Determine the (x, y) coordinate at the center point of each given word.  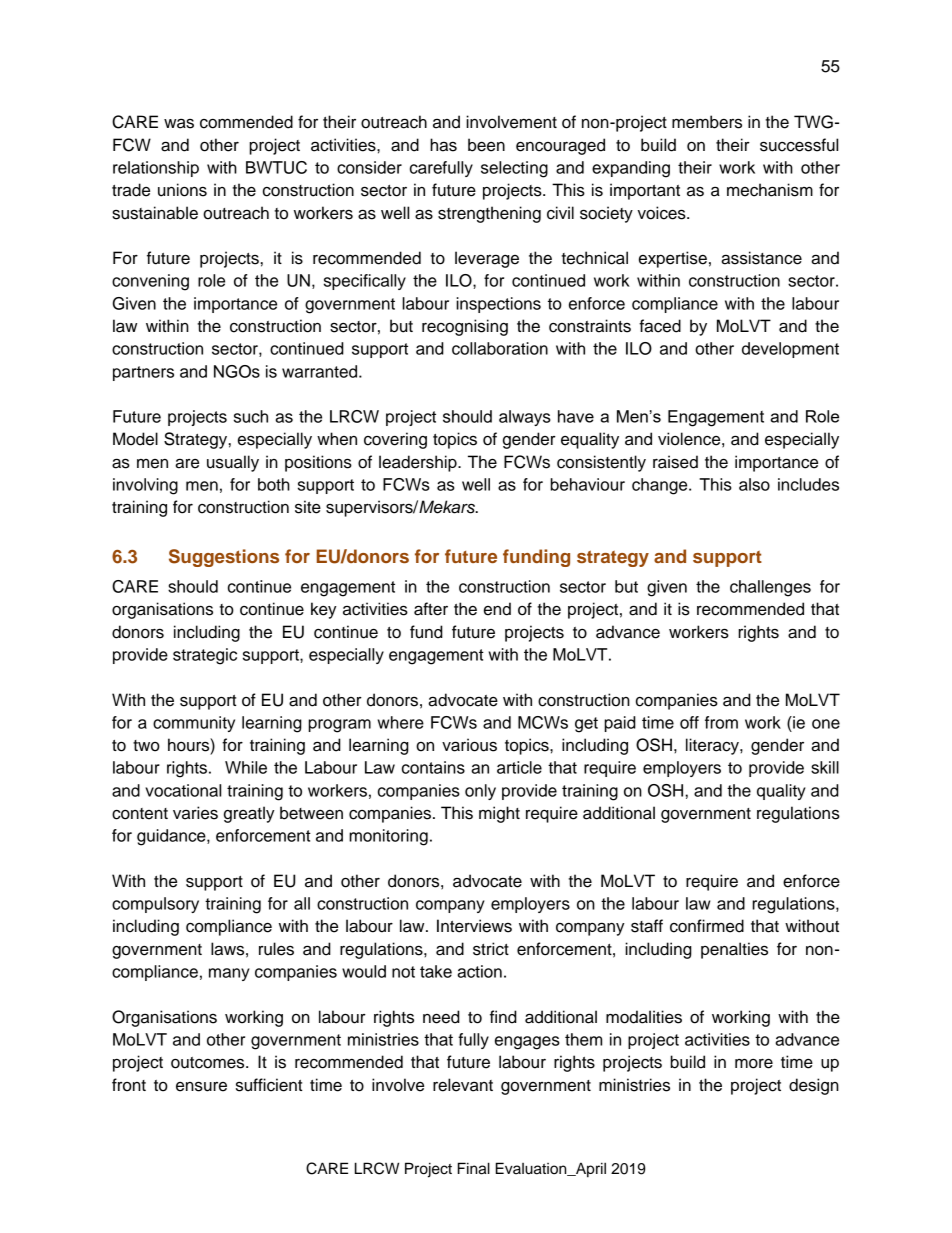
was (179, 123)
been (486, 145)
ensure (201, 1086)
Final (474, 1168)
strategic (205, 656)
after (431, 609)
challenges (770, 588)
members (707, 122)
